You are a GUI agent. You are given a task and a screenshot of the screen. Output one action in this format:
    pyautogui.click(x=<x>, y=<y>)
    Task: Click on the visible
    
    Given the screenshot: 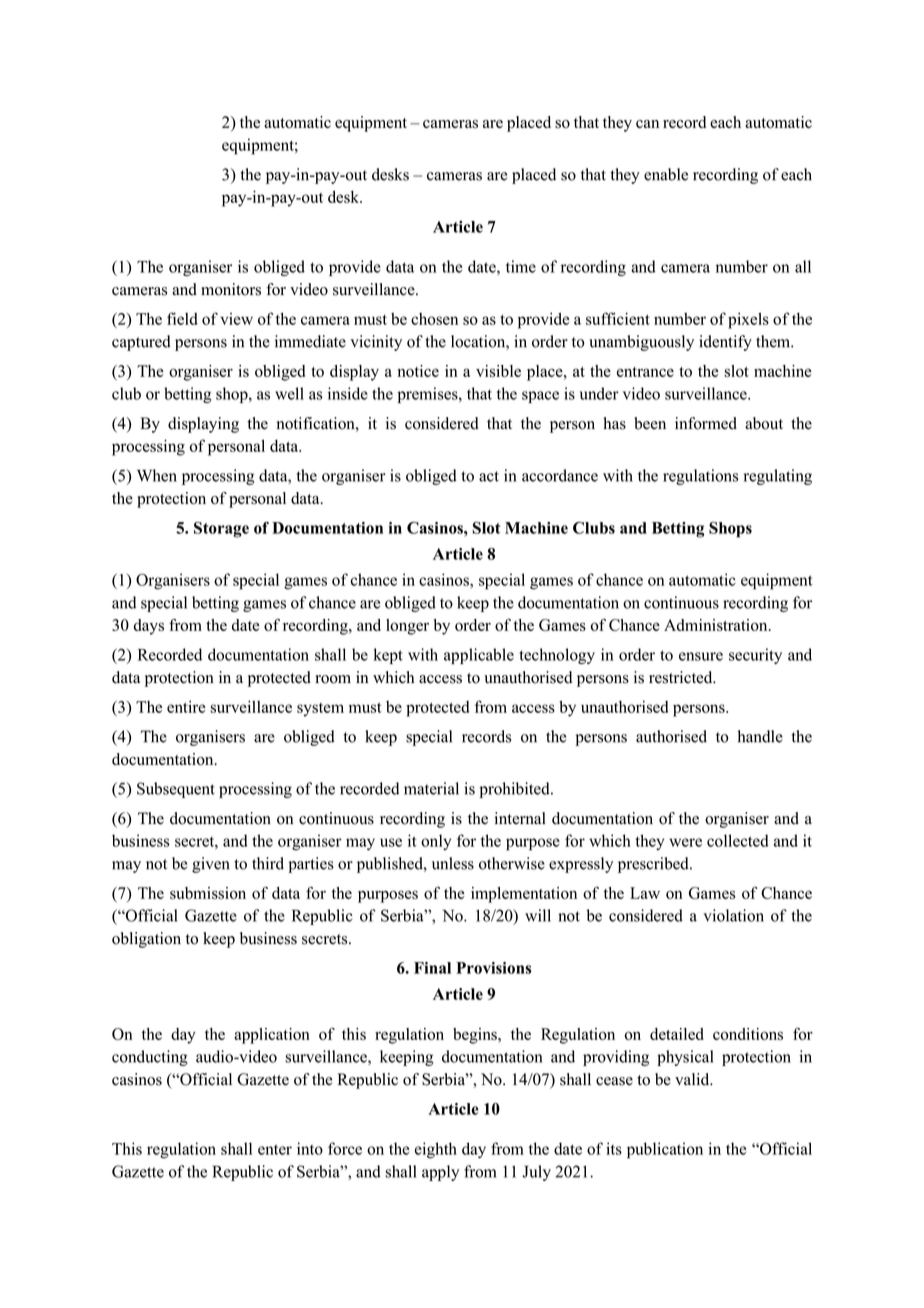 What is the action you would take?
    pyautogui.click(x=498, y=371)
